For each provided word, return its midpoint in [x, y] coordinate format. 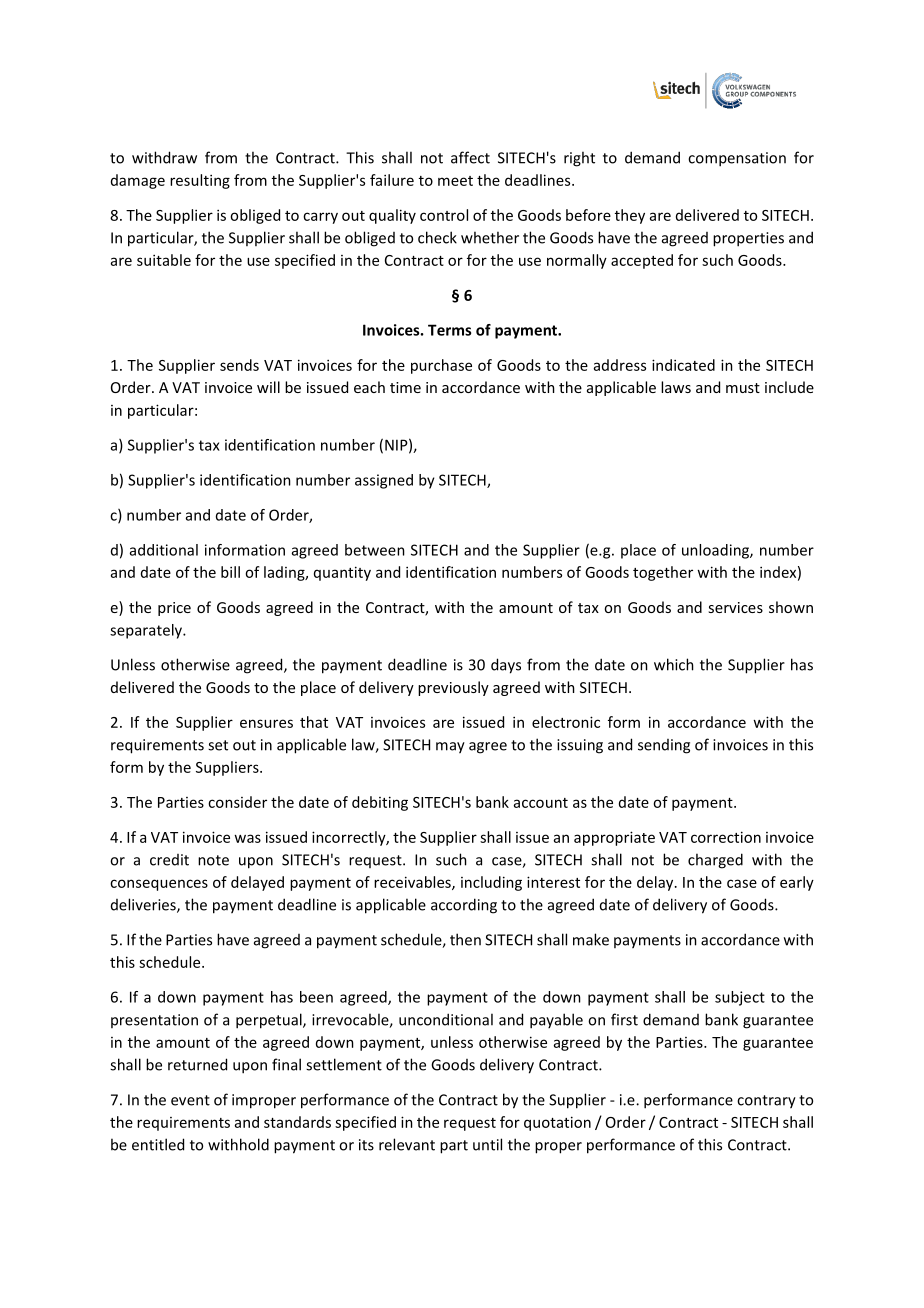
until [487, 1144]
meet [455, 181]
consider [237, 802]
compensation [737, 159]
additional [164, 550]
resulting [200, 181]
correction [726, 837]
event [190, 1100]
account [541, 803]
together [663, 573]
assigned [384, 481]
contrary [766, 1102]
